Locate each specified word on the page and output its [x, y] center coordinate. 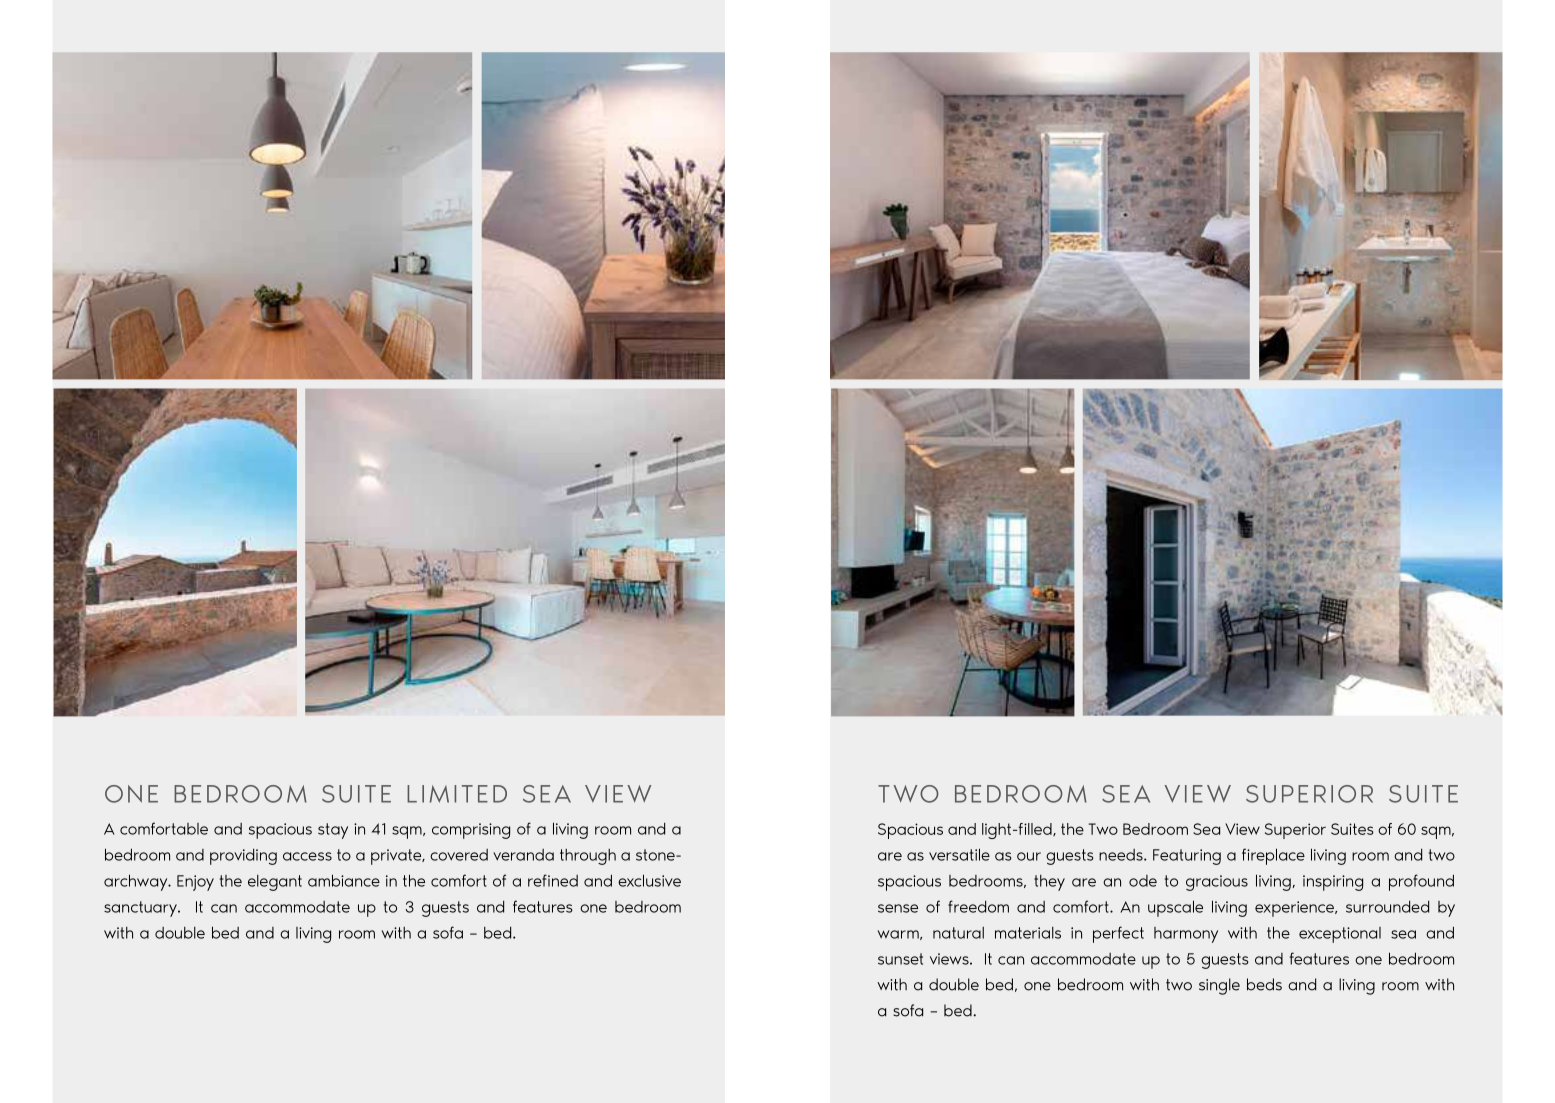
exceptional [1340, 935]
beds [1264, 984]
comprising [471, 831]
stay [333, 831]
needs [1122, 855]
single [1219, 986]
